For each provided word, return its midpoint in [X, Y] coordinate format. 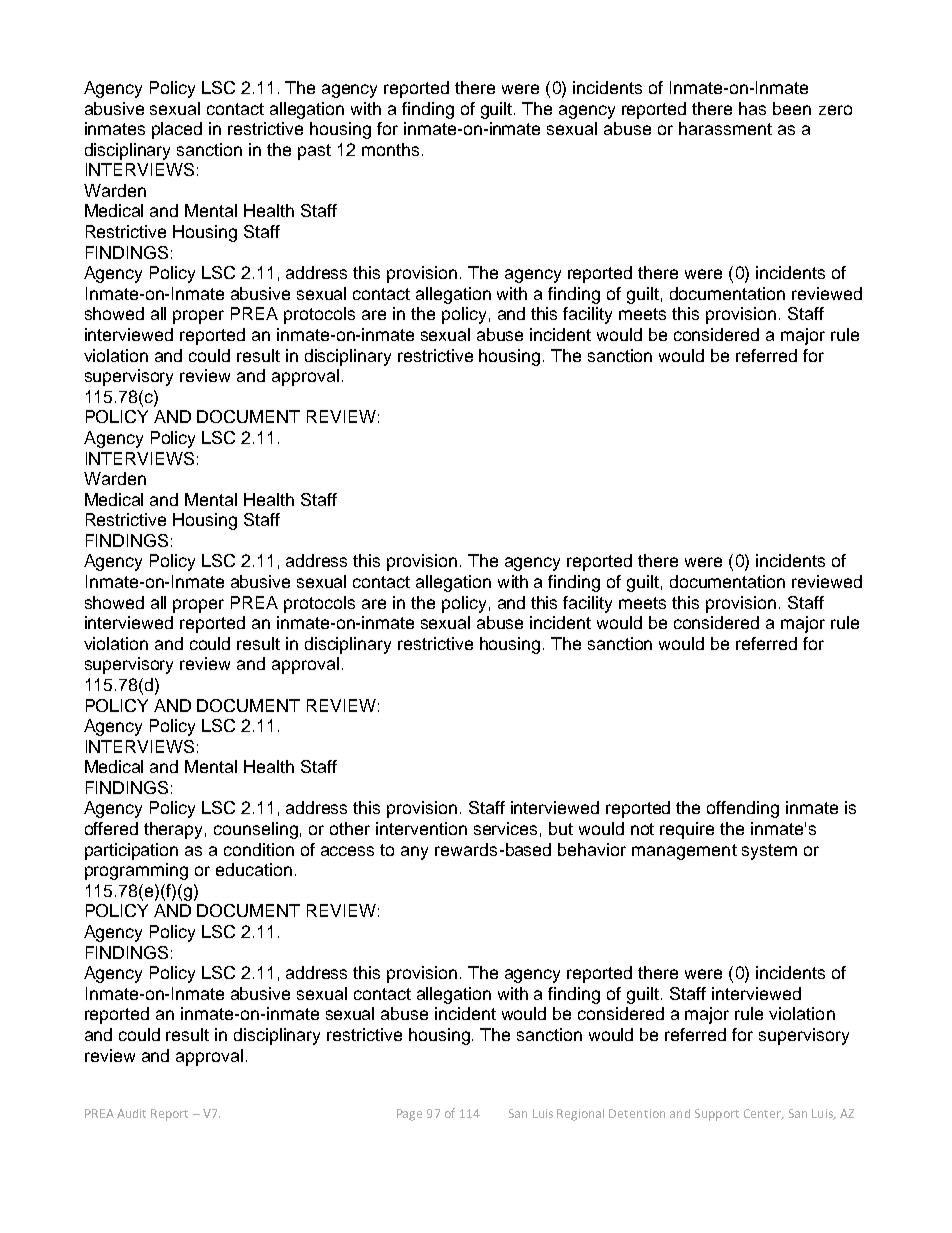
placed [177, 130]
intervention [421, 828]
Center [763, 1114]
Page [409, 1115]
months [390, 149]
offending [743, 809]
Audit [131, 1113]
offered [111, 828]
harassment [725, 128]
